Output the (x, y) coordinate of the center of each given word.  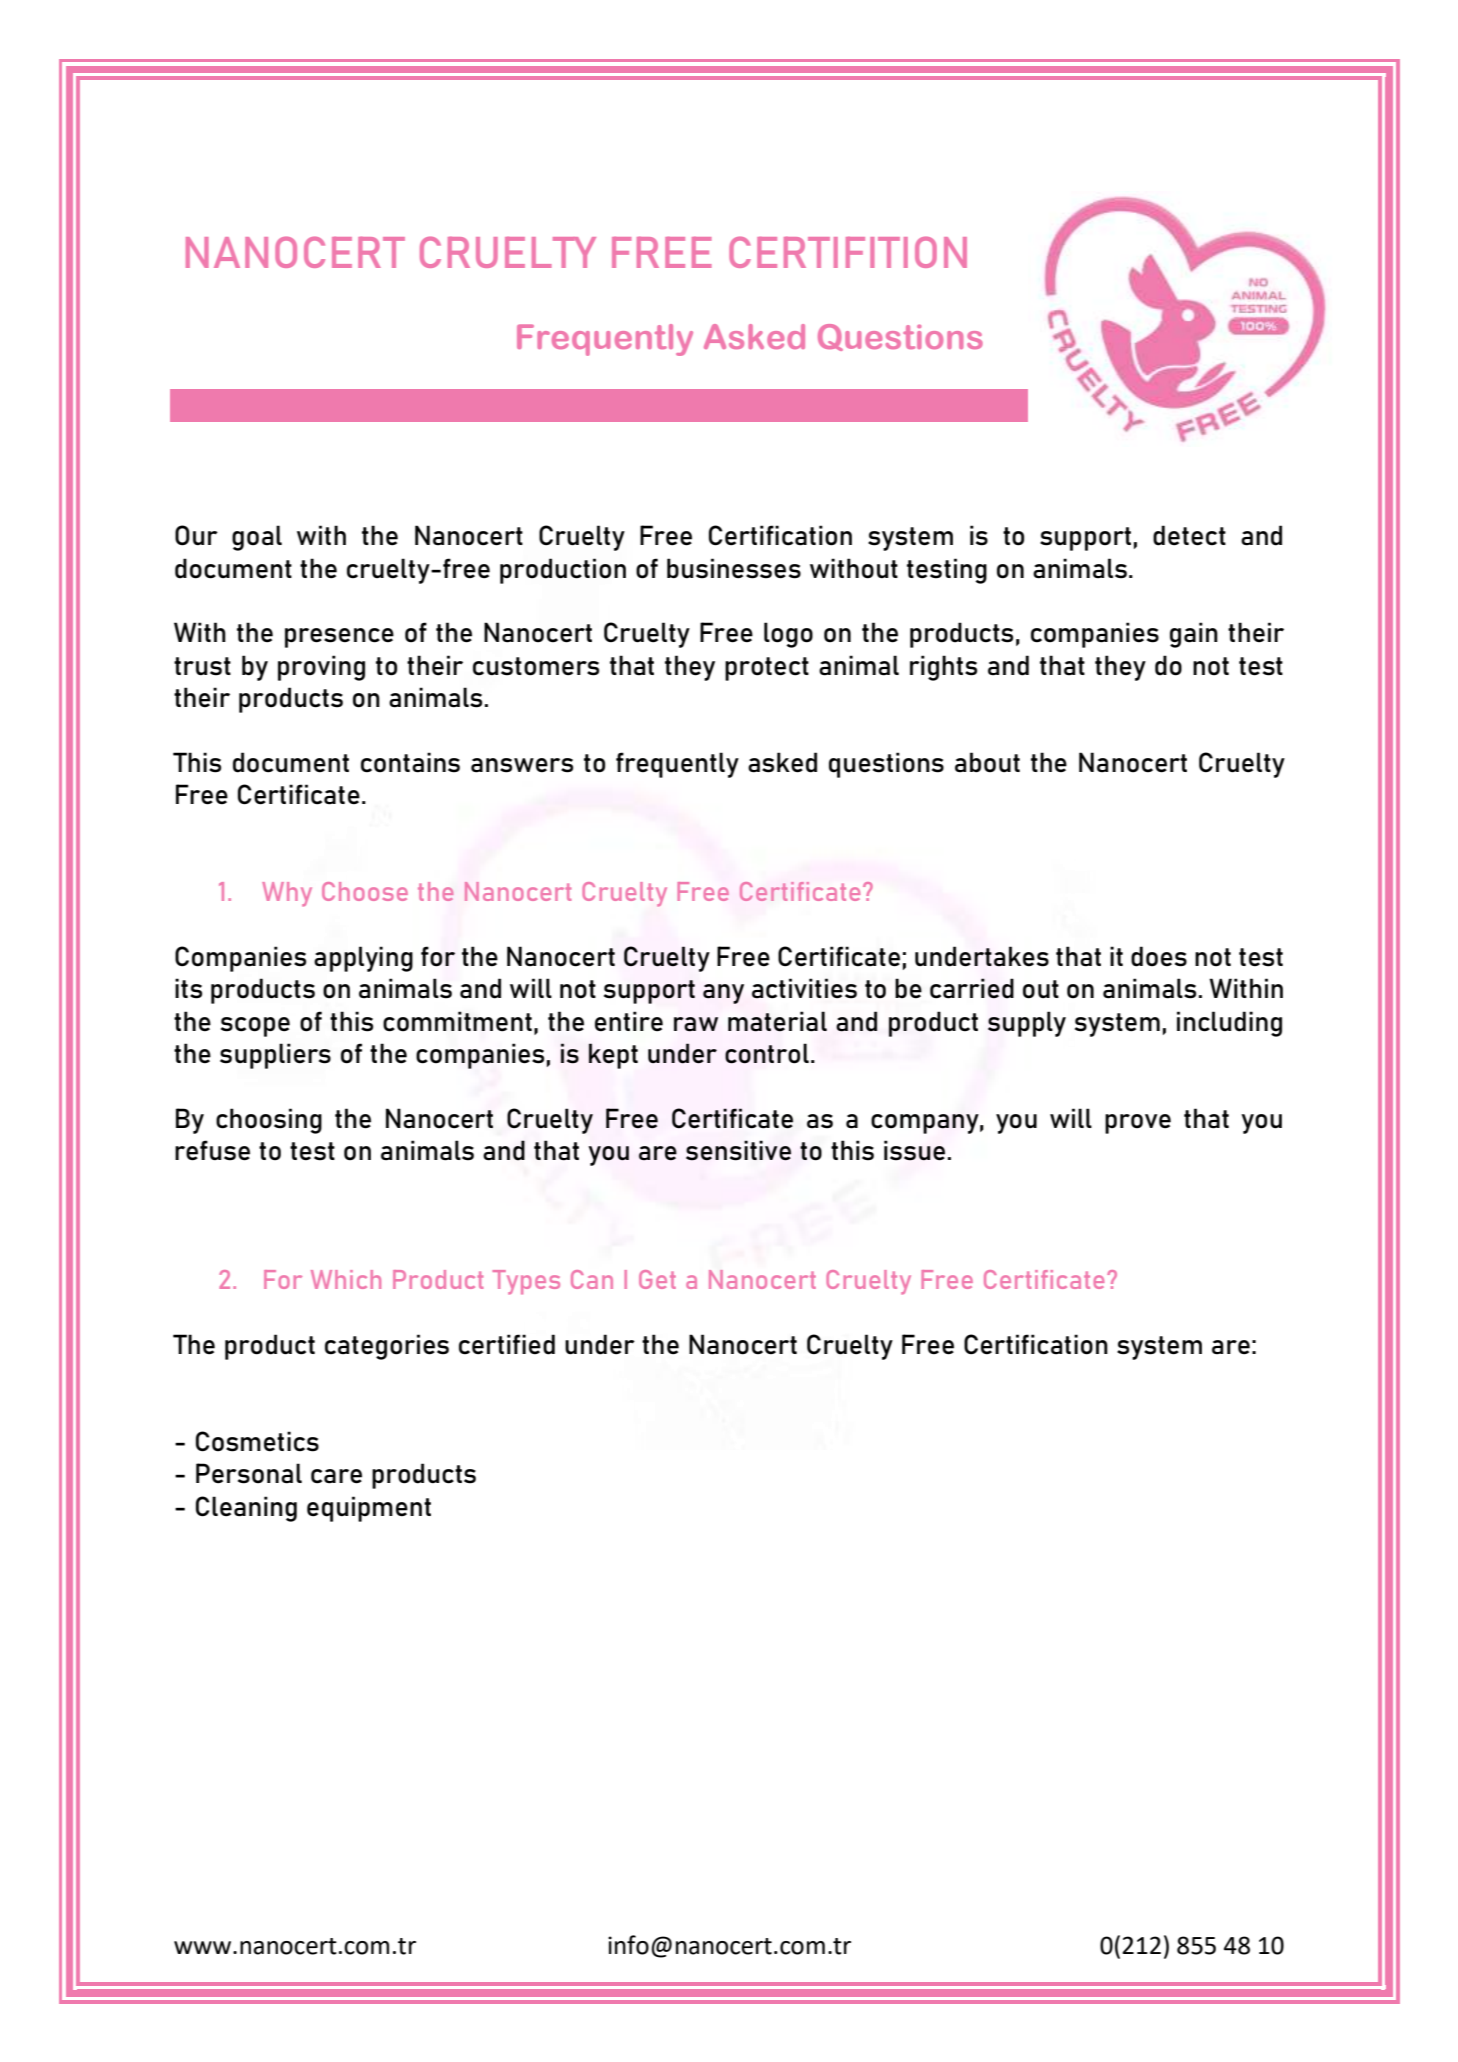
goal (257, 538)
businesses (734, 568)
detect (1189, 535)
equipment (369, 1509)
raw (696, 1024)
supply (1027, 1024)
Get (657, 1279)
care (336, 1476)
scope (255, 1027)
